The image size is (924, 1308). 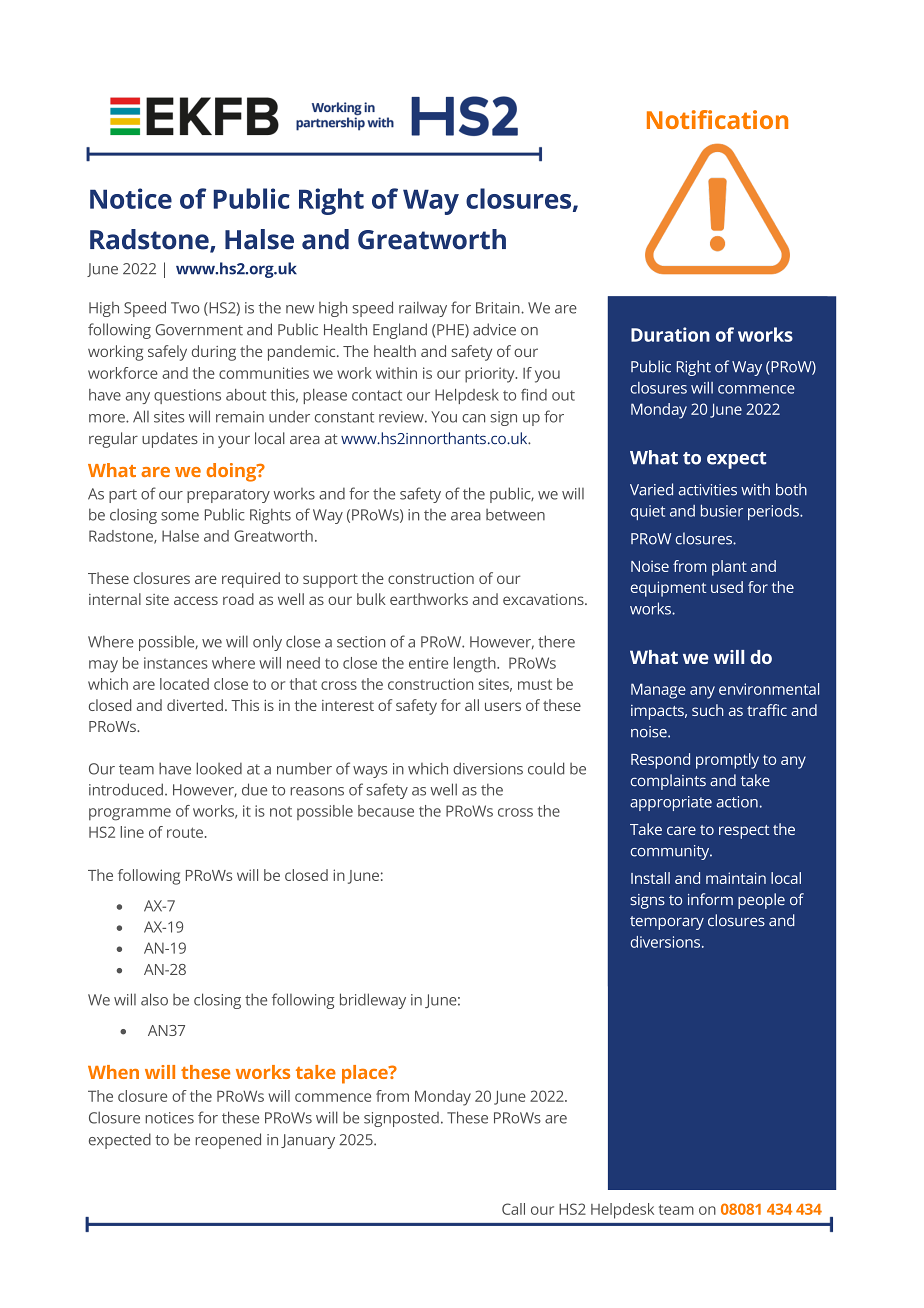 I want to click on entire, so click(x=428, y=663).
